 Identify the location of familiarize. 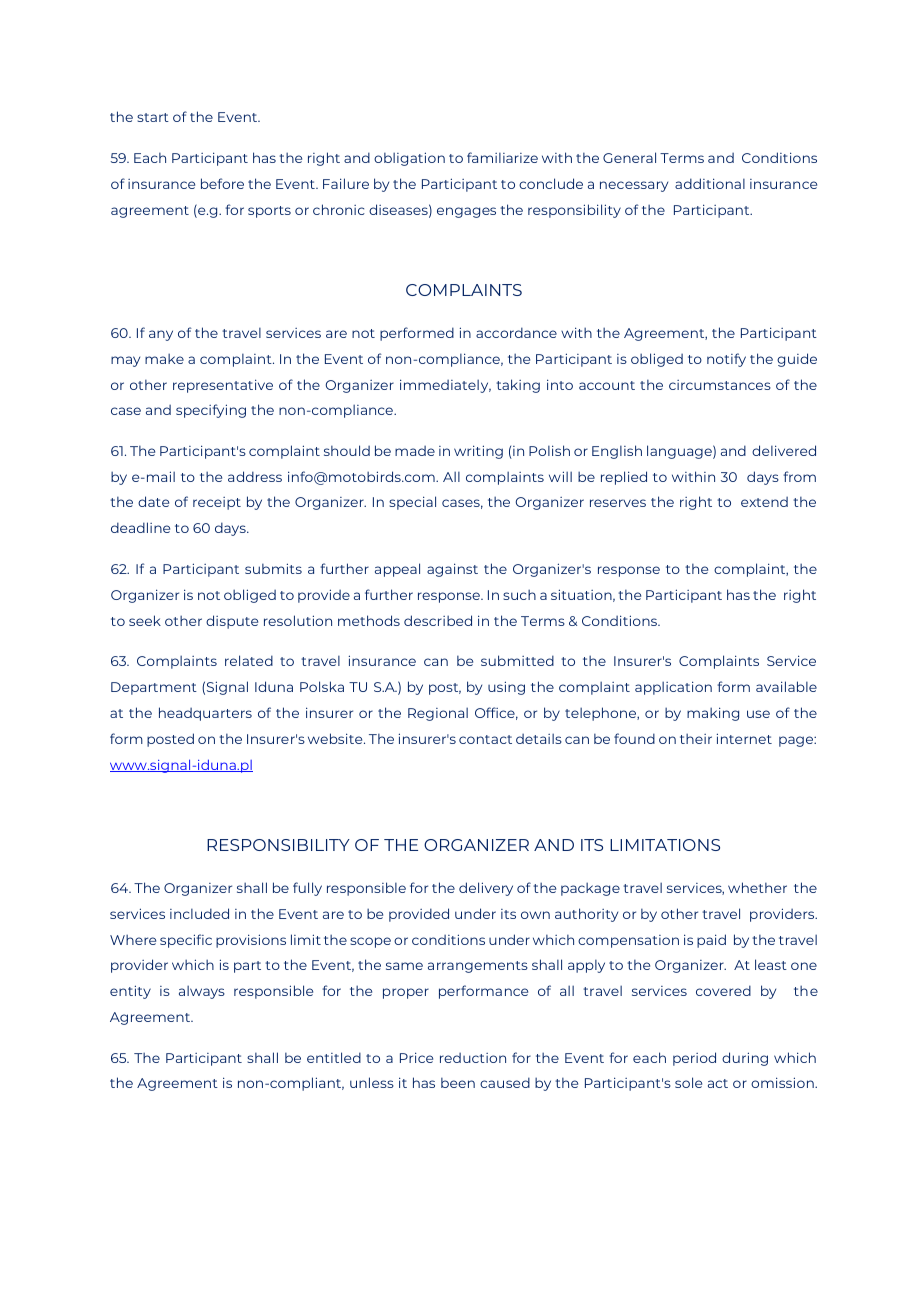
(502, 157).
